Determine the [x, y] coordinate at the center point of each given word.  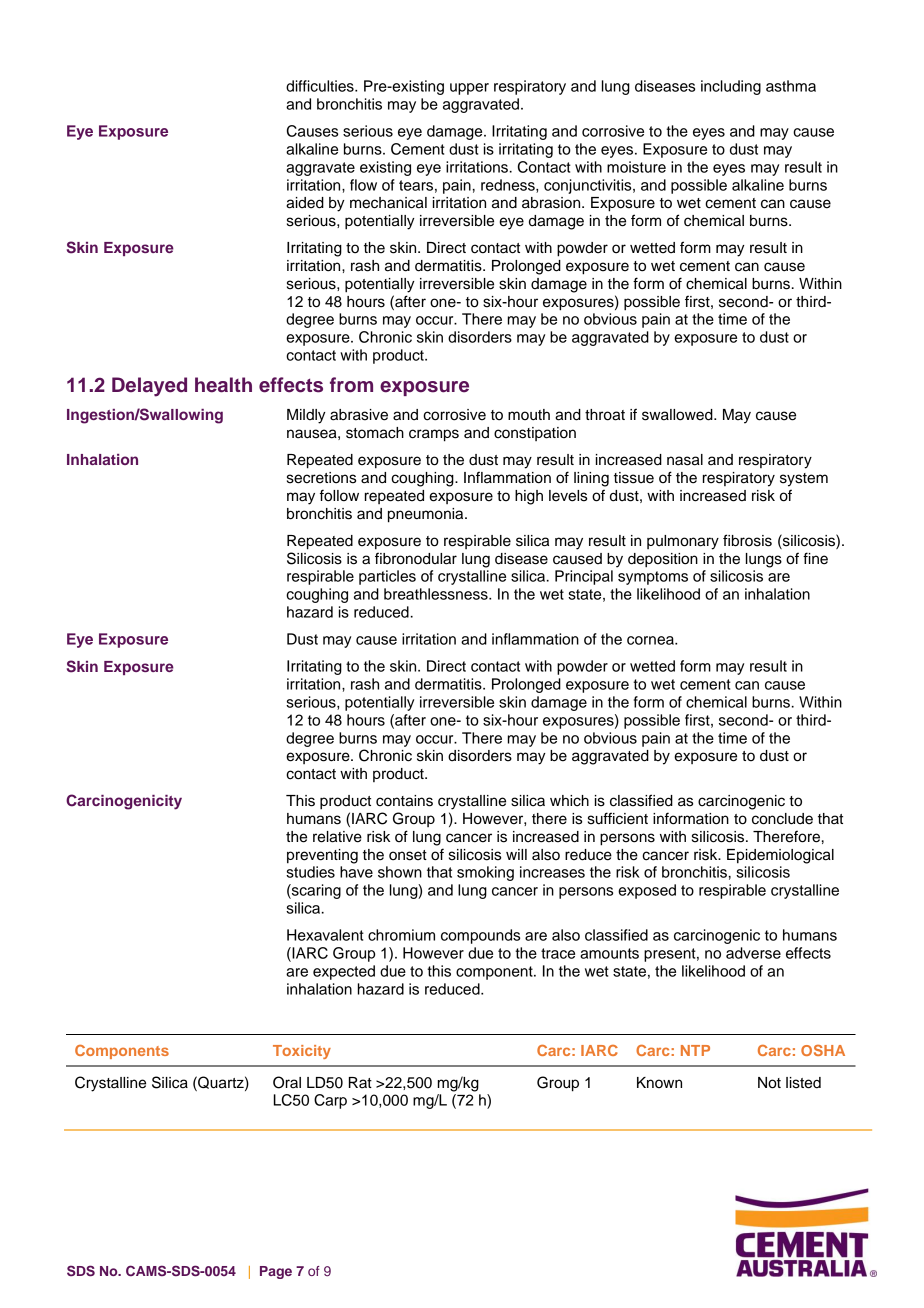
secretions [321, 478]
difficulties [321, 86]
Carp [330, 1101]
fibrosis [747, 540]
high [529, 497]
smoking [485, 873]
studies [310, 872]
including [731, 87]
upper [469, 89]
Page [276, 1272]
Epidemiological [780, 856]
